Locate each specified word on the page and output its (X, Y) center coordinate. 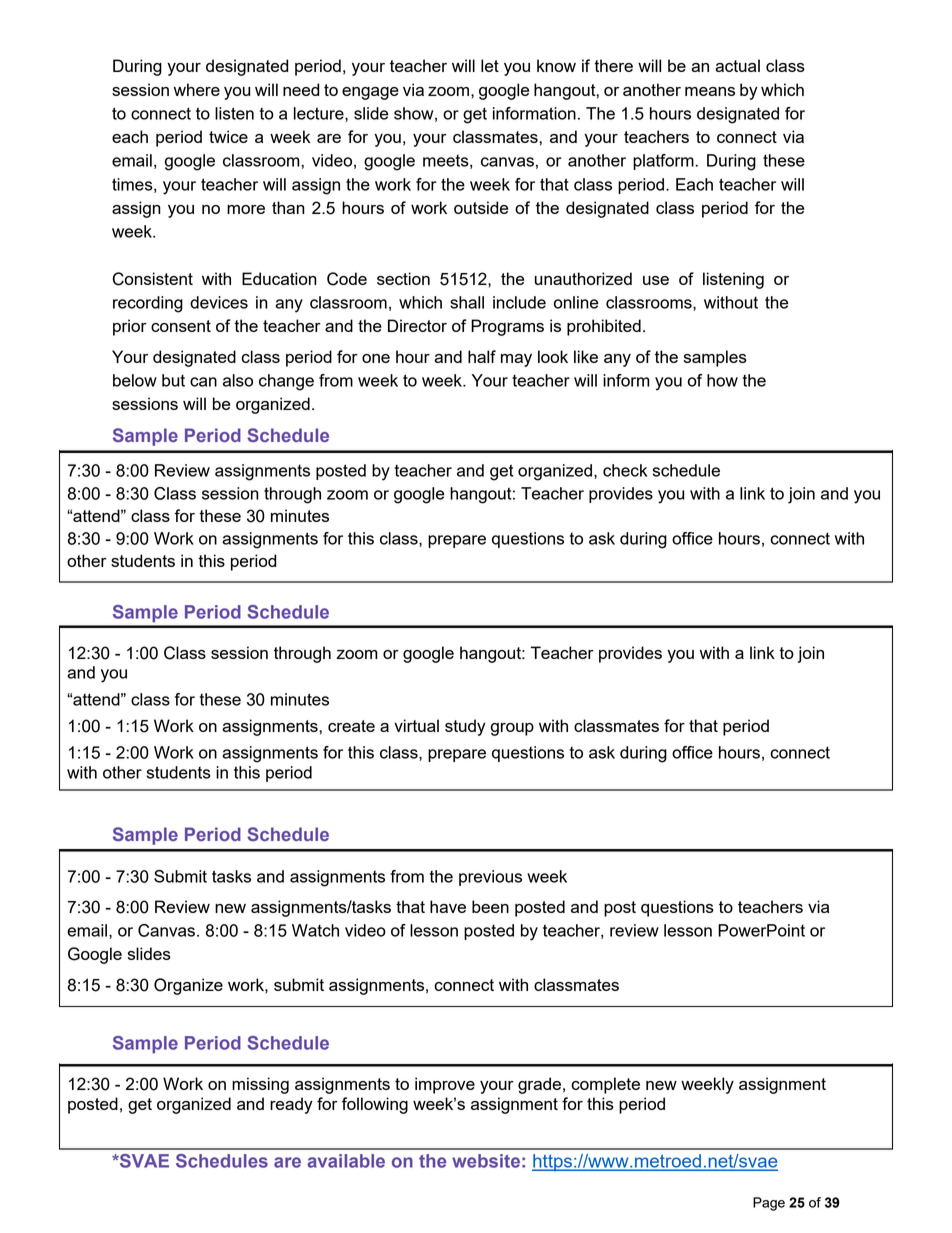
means (710, 91)
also (238, 380)
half (482, 356)
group (512, 729)
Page (769, 1204)
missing (260, 1085)
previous (490, 878)
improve (445, 1085)
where (197, 89)
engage (370, 93)
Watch (315, 930)
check (625, 470)
